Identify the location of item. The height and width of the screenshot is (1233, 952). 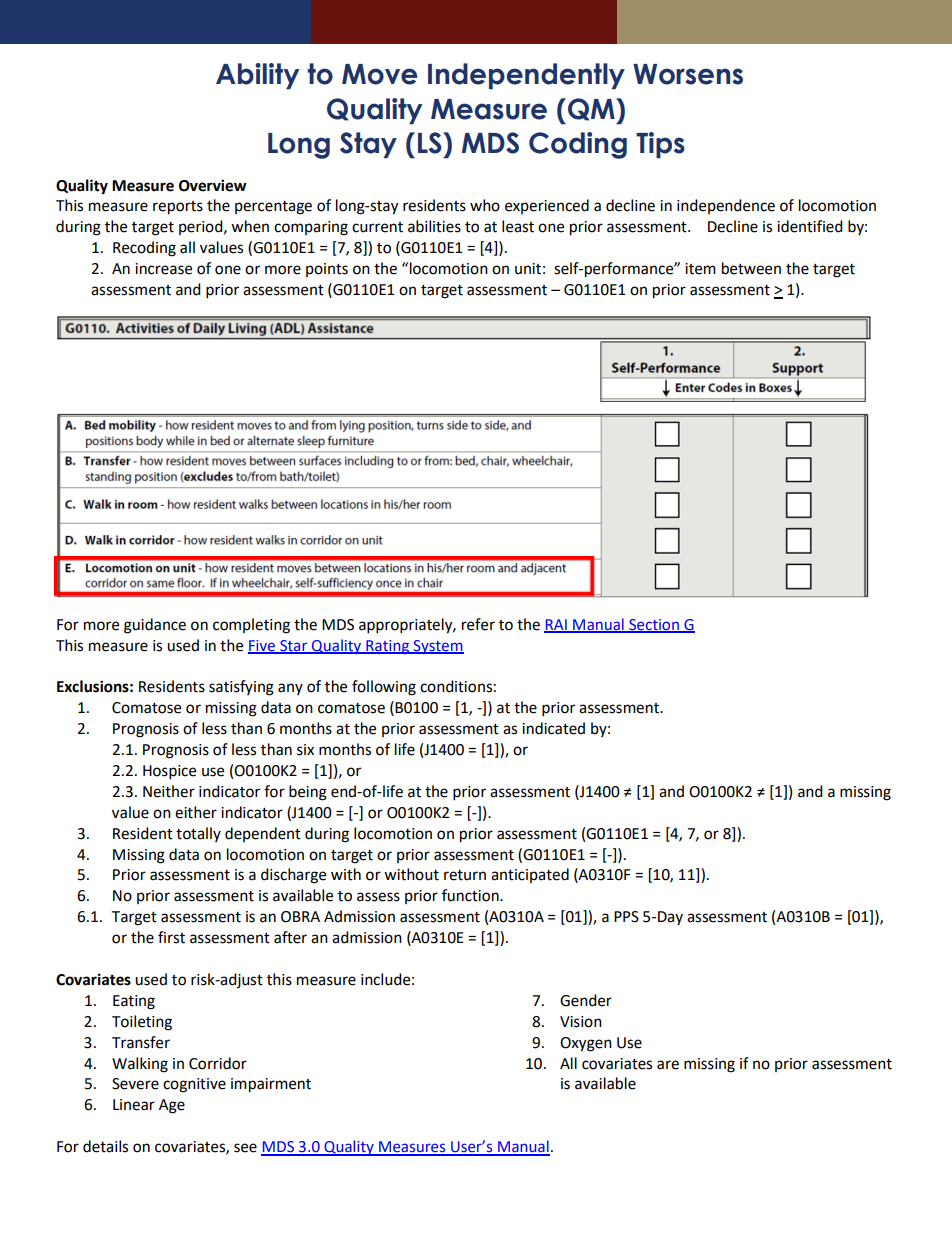
(700, 269).
